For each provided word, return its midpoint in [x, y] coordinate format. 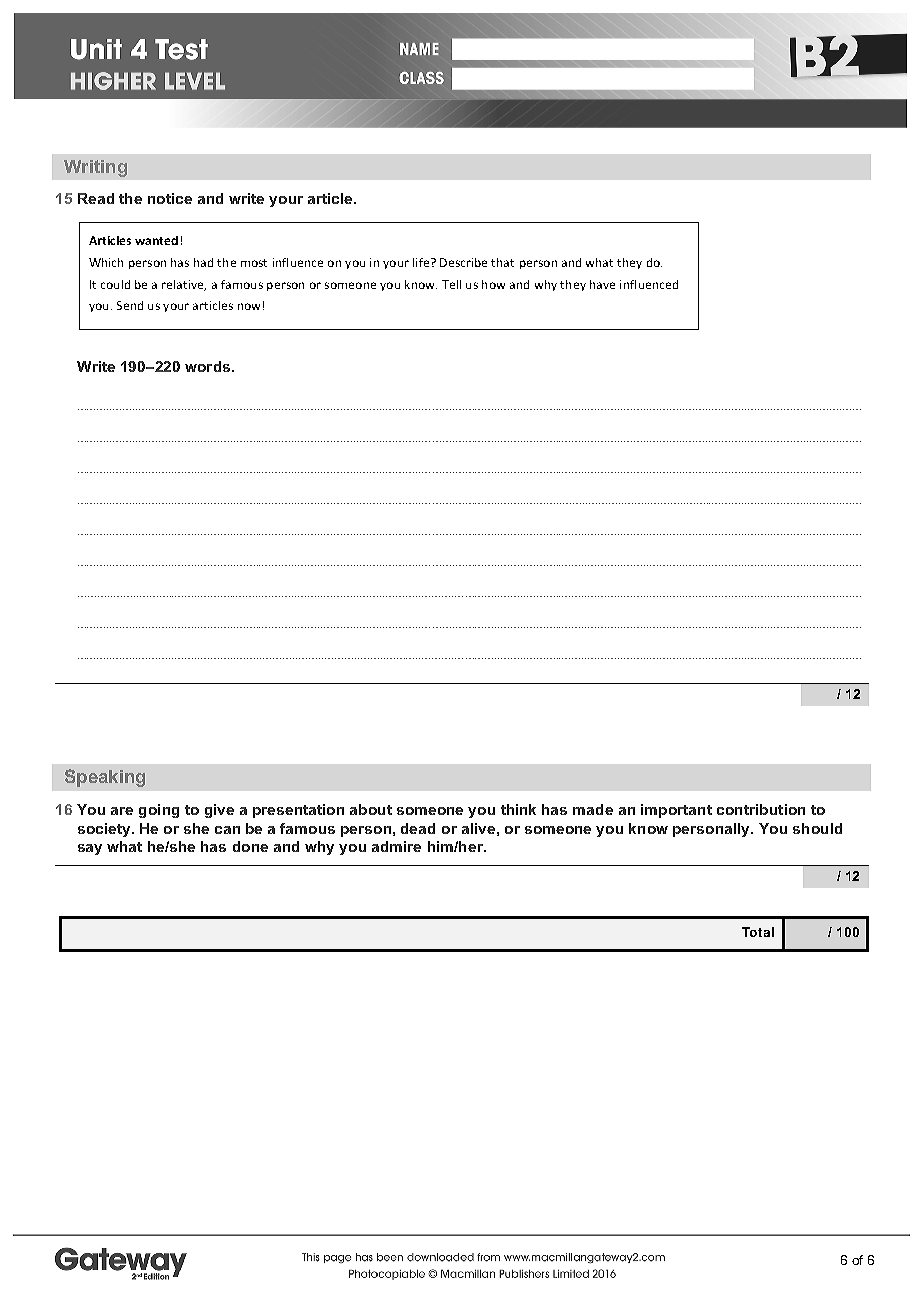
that [502, 262]
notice [170, 198]
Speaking [105, 778]
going [159, 811]
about [371, 809]
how [493, 284]
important [676, 811]
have [602, 284]
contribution [761, 809]
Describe [463, 262]
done [250, 846]
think [518, 809]
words [207, 366]
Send [130, 305]
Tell [451, 284]
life [422, 262]
